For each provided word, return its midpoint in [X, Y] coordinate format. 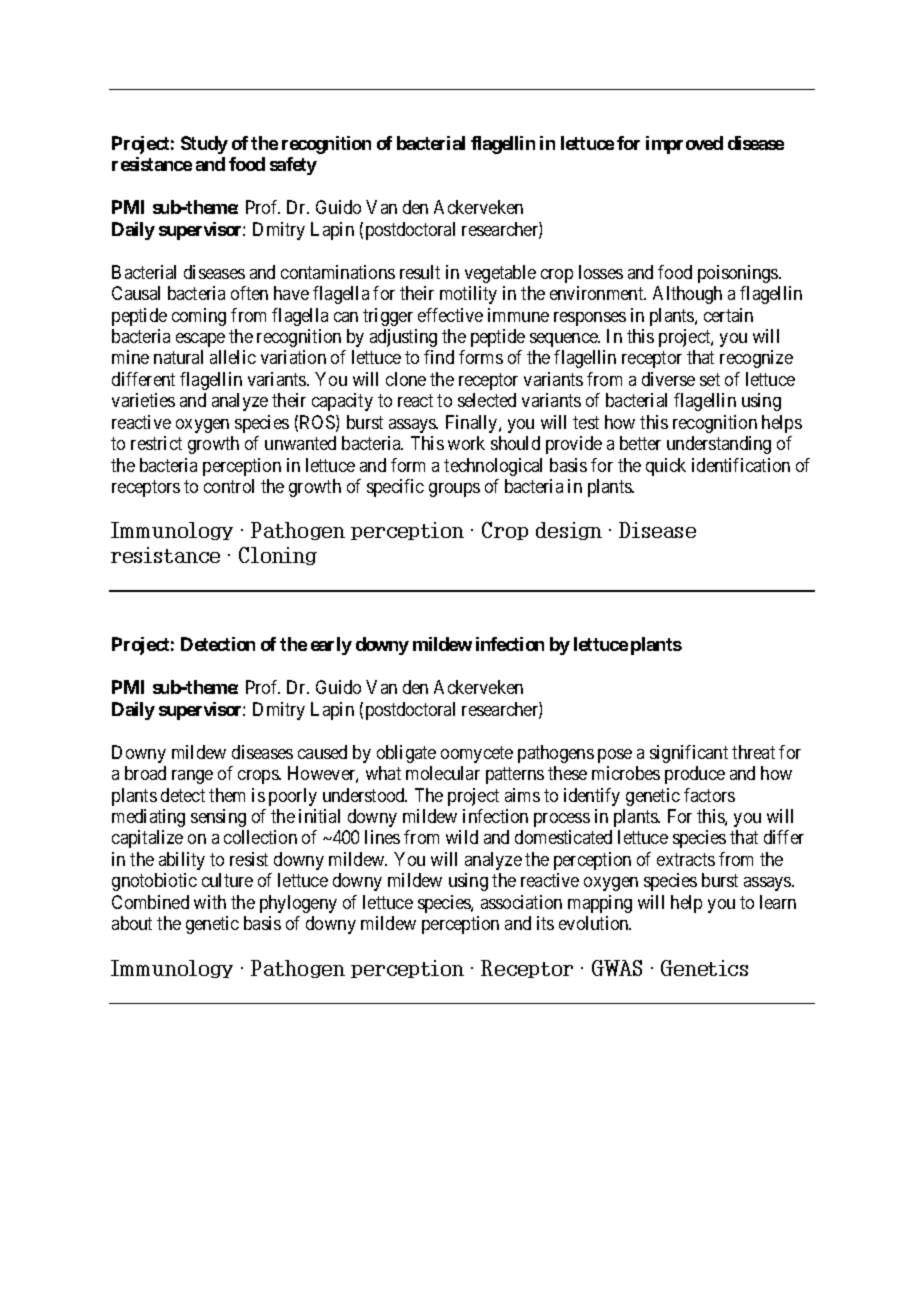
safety [293, 166]
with [210, 902]
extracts [686, 859]
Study [204, 145]
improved [684, 145]
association [521, 902]
